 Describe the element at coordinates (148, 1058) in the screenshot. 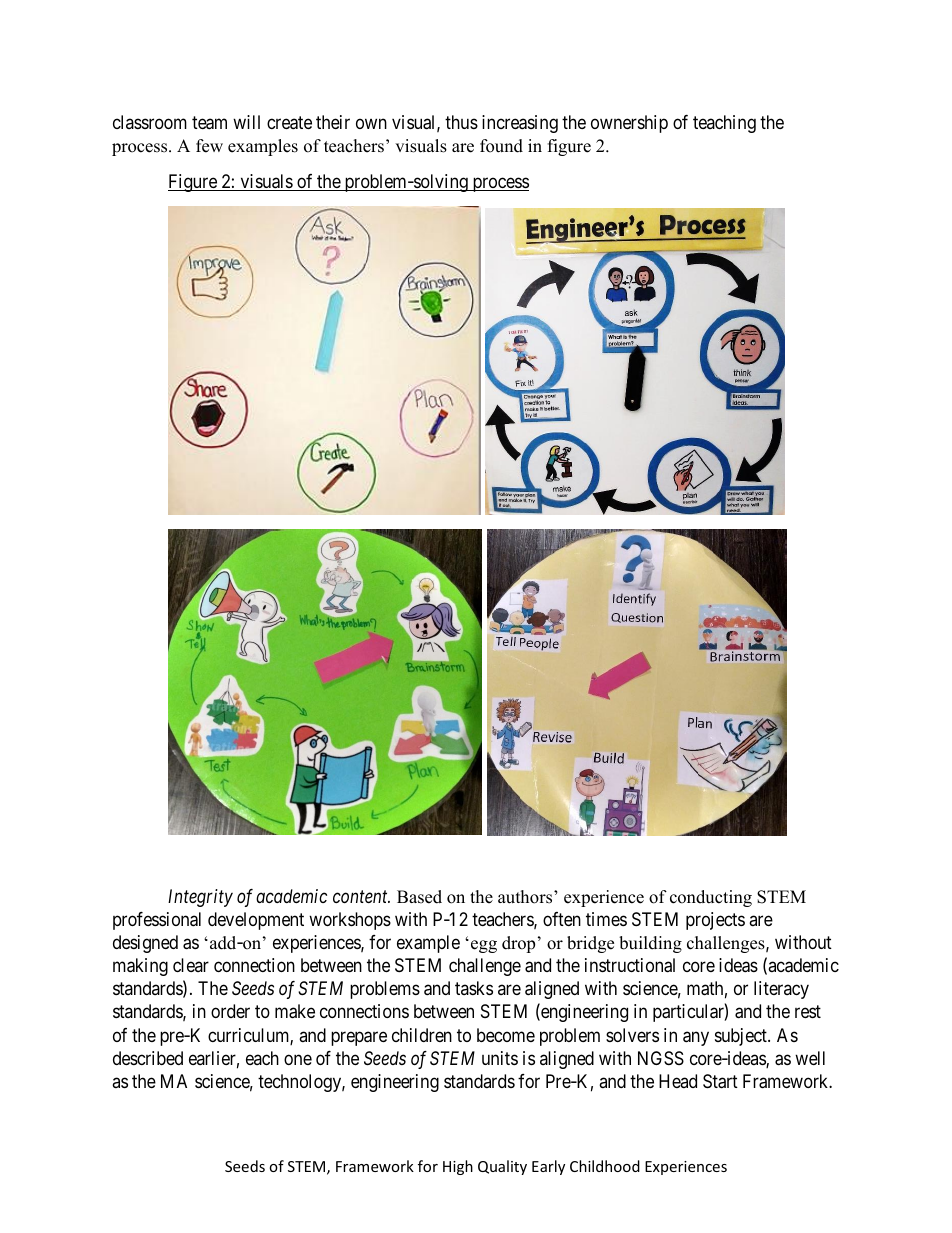

I see `described` at that location.
